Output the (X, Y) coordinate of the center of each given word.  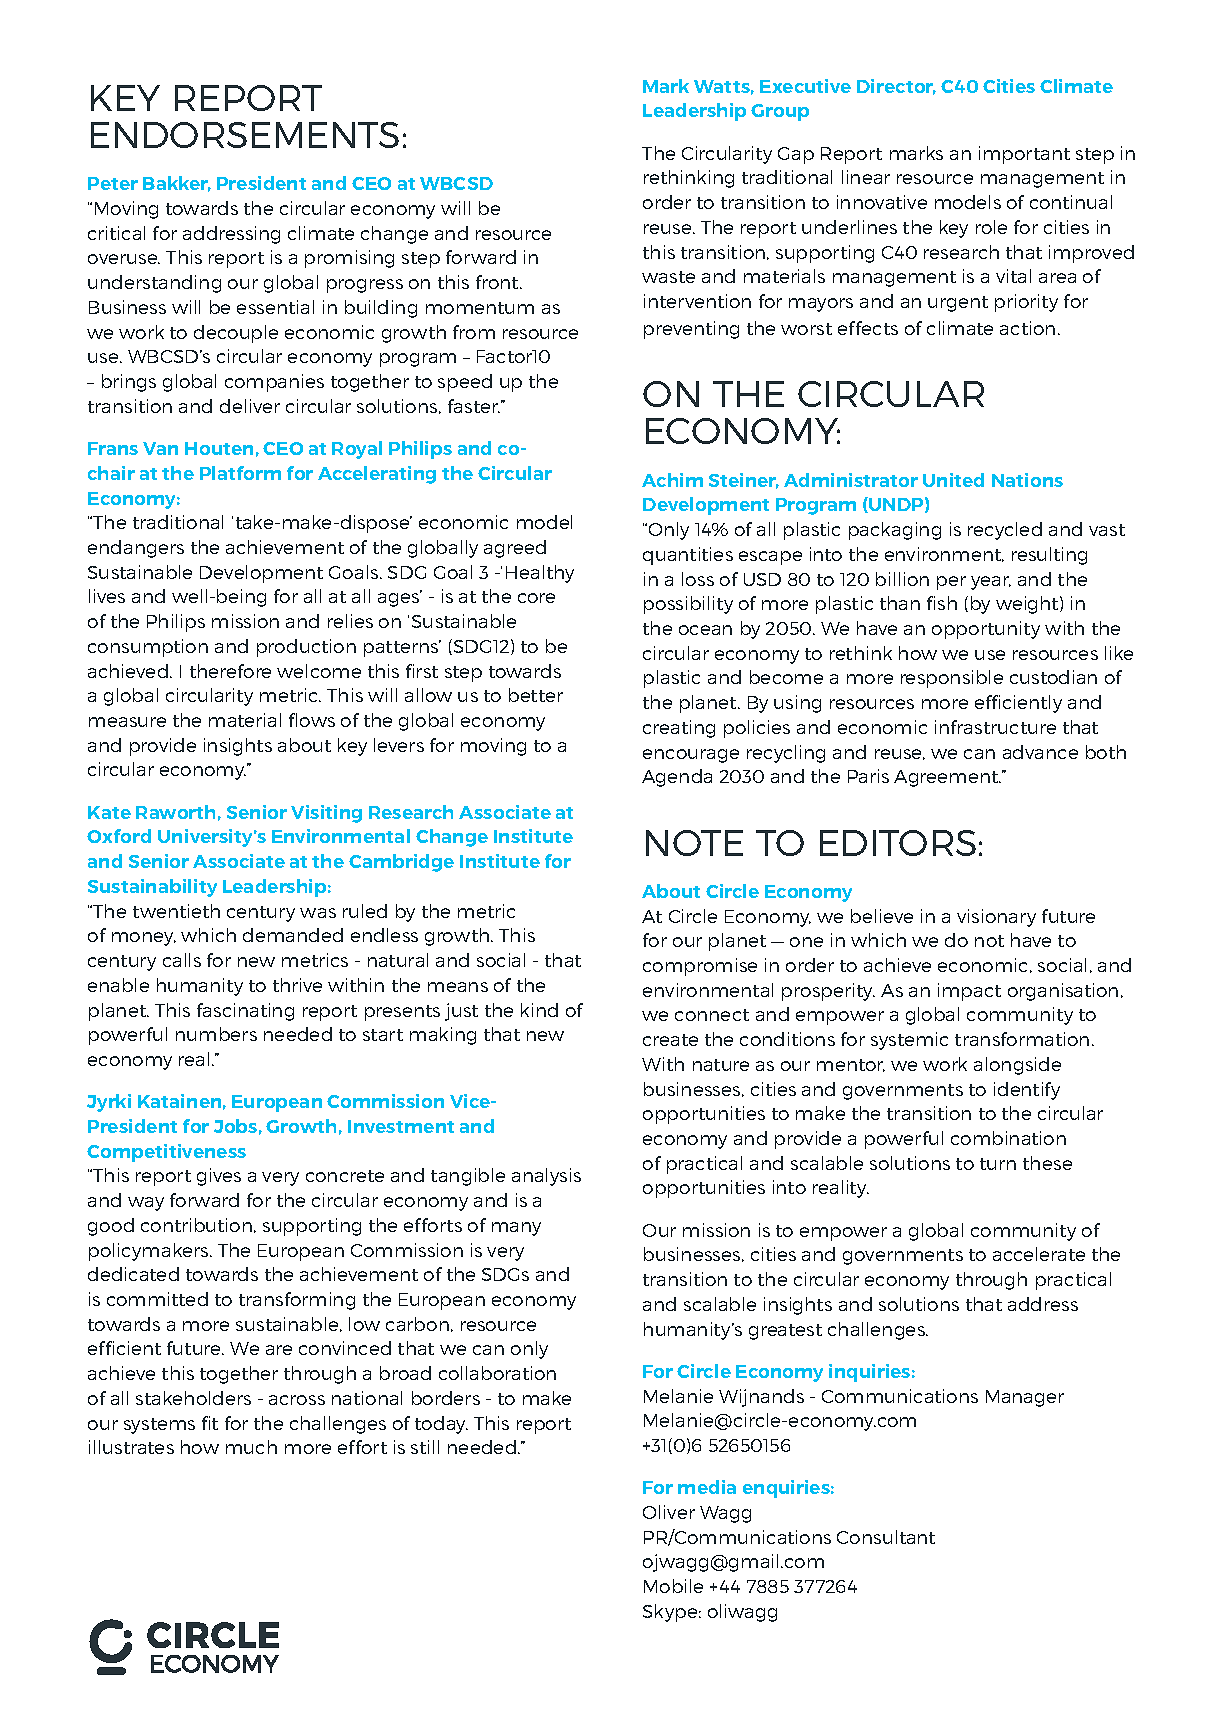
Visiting (326, 814)
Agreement (947, 778)
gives (219, 1177)
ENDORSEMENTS (245, 135)
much (251, 1447)
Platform (240, 473)
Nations (1027, 480)
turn (998, 1164)
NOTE (694, 843)
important (1024, 155)
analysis (546, 1177)
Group (780, 112)
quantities (688, 556)
